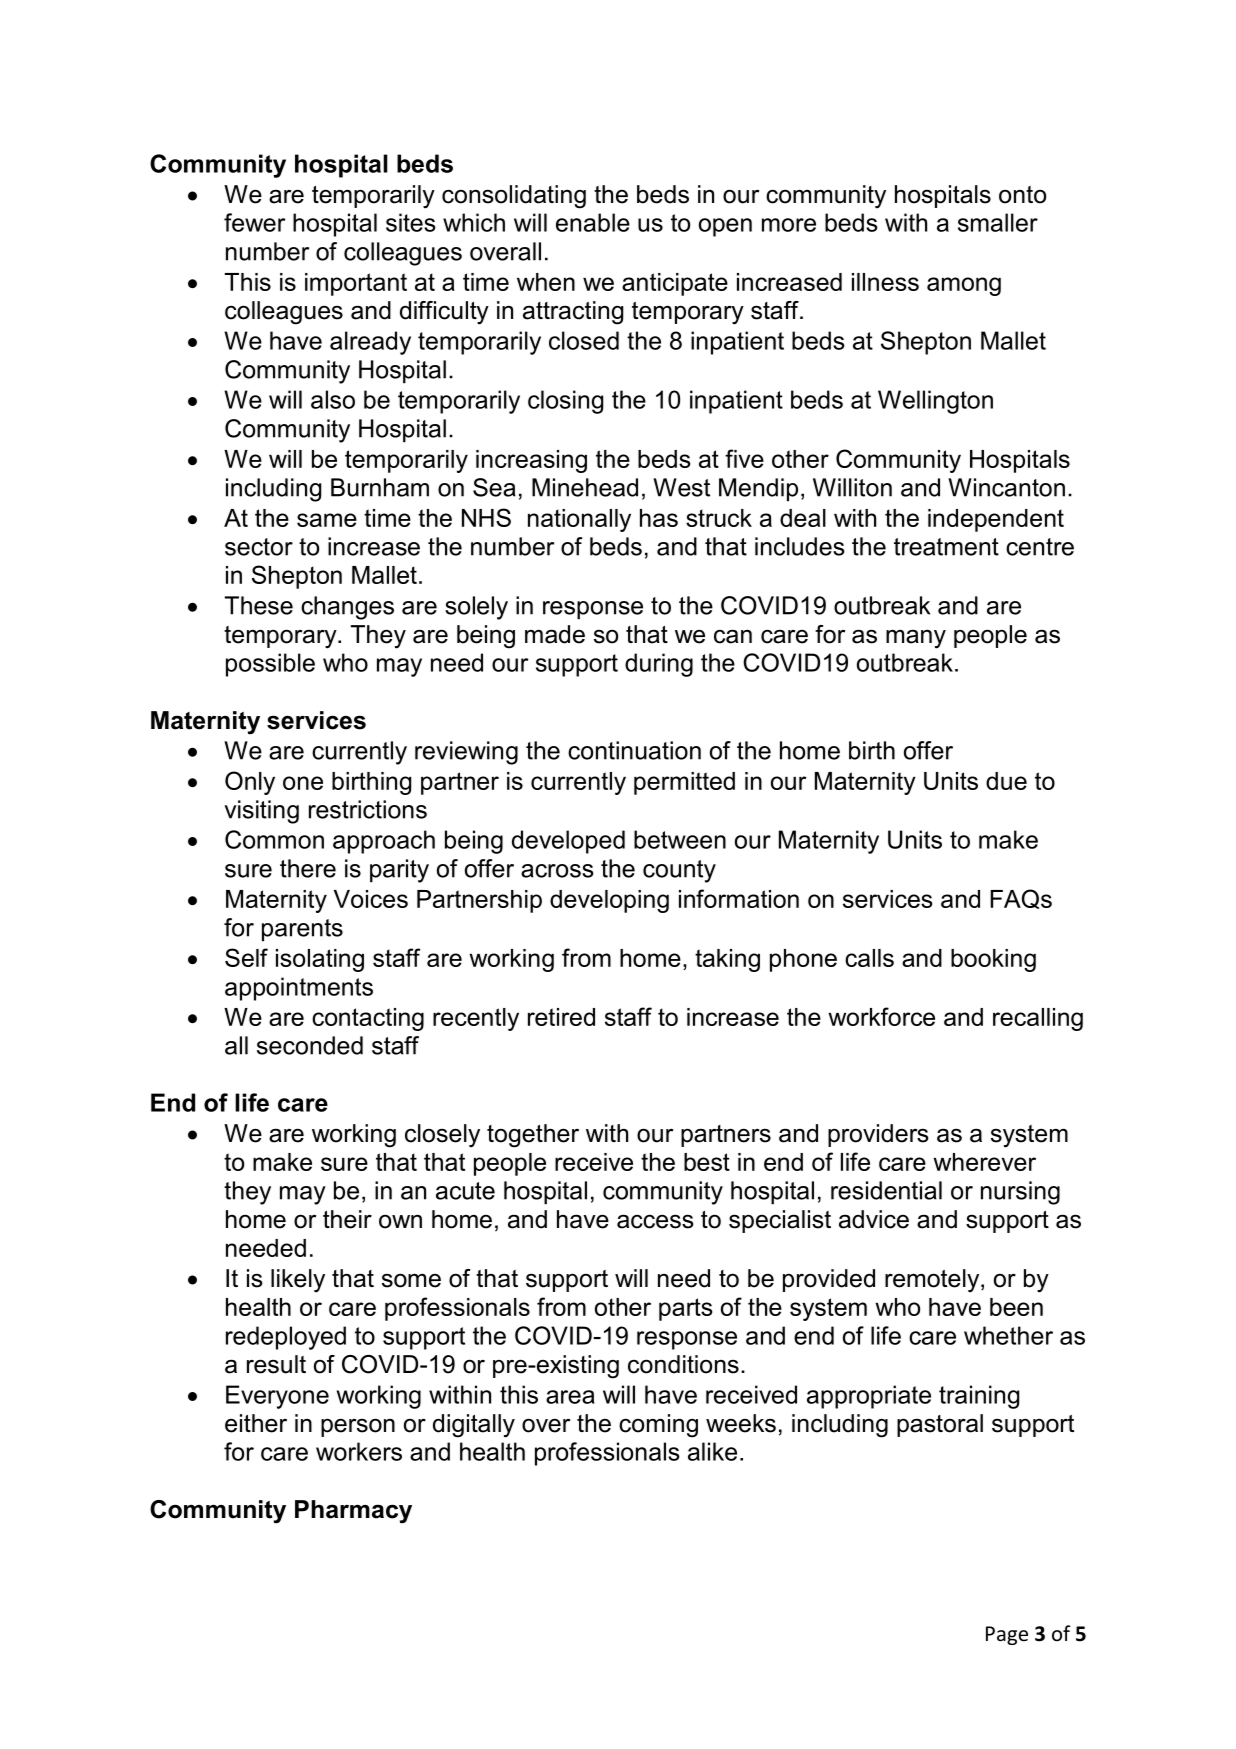 This page has height=1749, width=1236. Describe the element at coordinates (371, 899) in the page. I see `Voices` at that location.
